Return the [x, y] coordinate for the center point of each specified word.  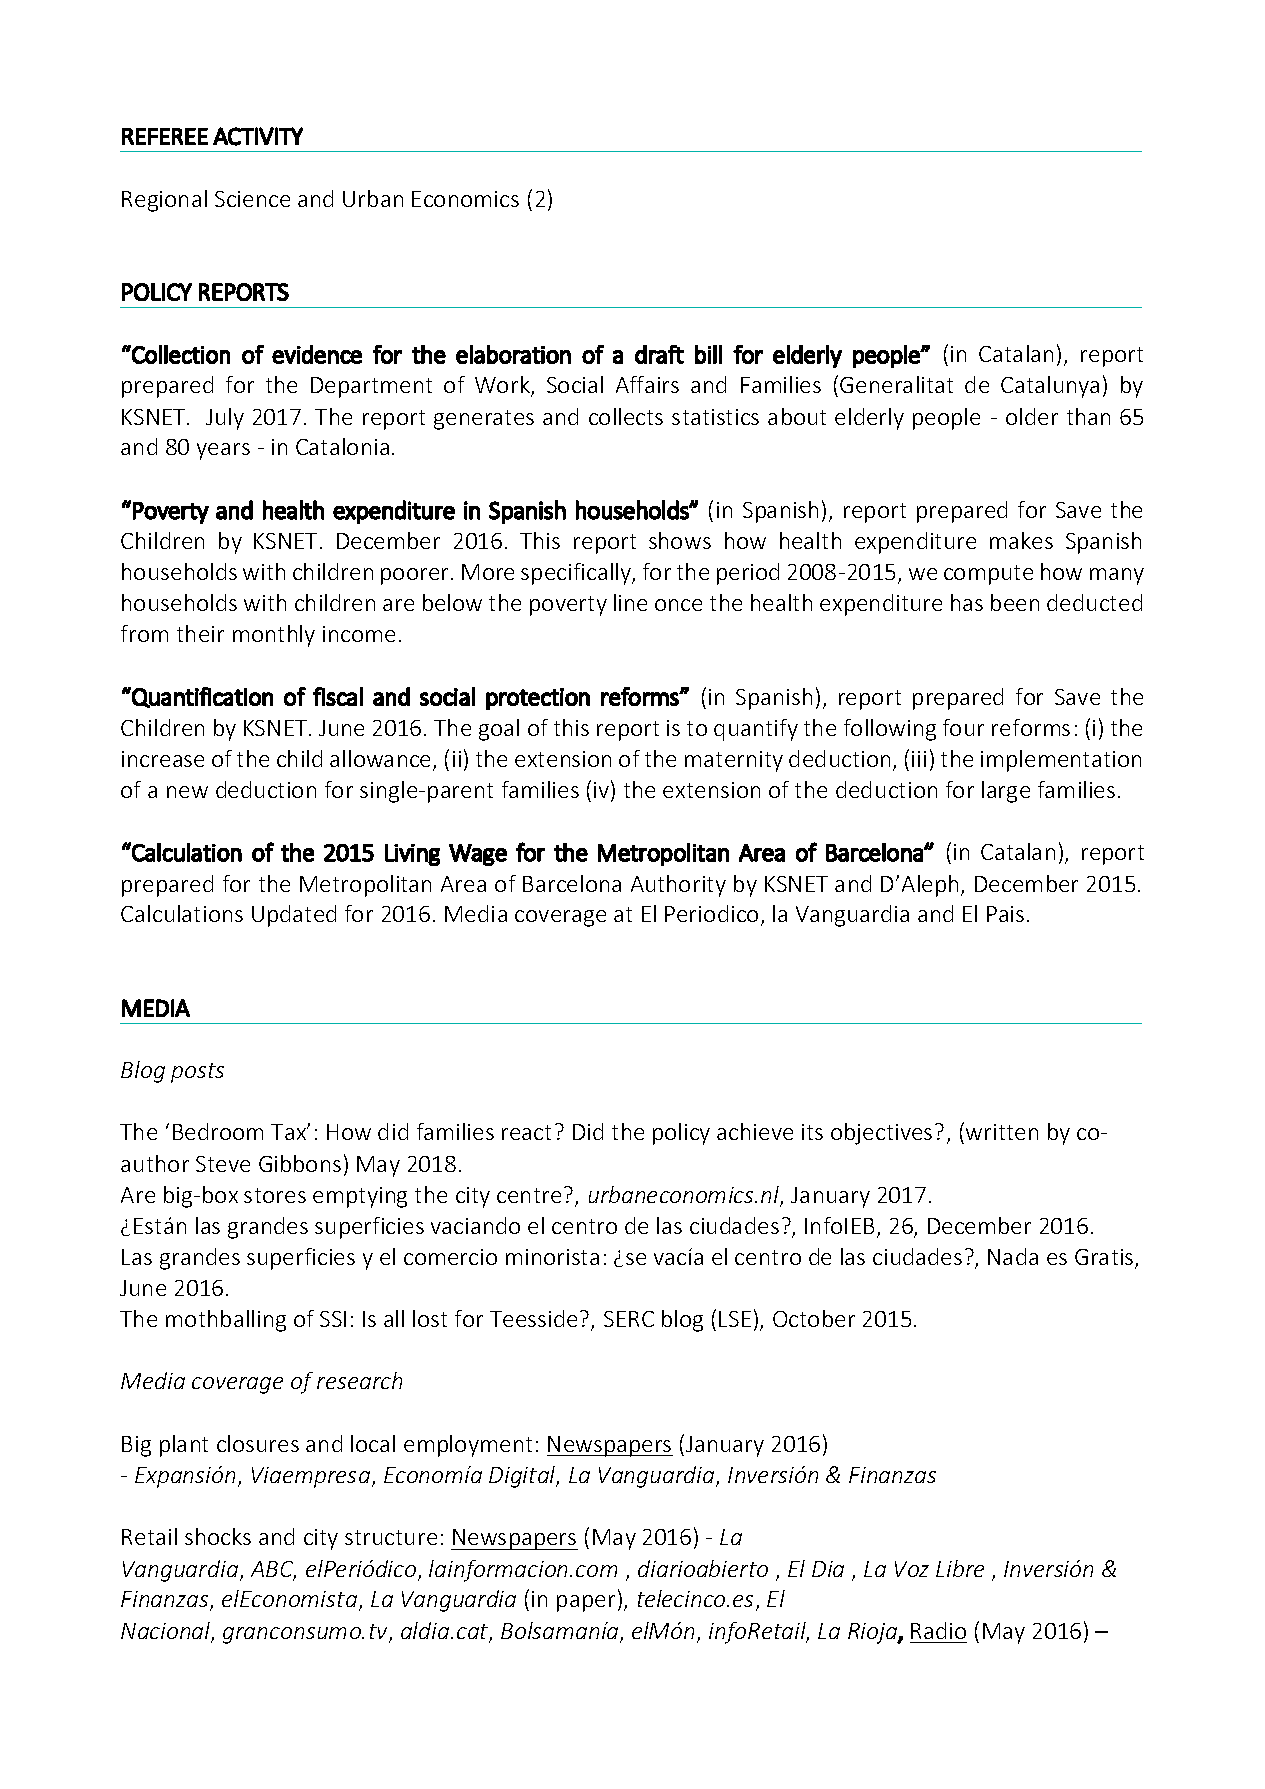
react [526, 1132]
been [1015, 602]
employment [468, 1446]
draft [659, 354]
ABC [273, 1570]
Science [252, 199]
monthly [274, 636]
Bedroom [218, 1131]
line [630, 602]
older [1032, 416]
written [1002, 1132]
